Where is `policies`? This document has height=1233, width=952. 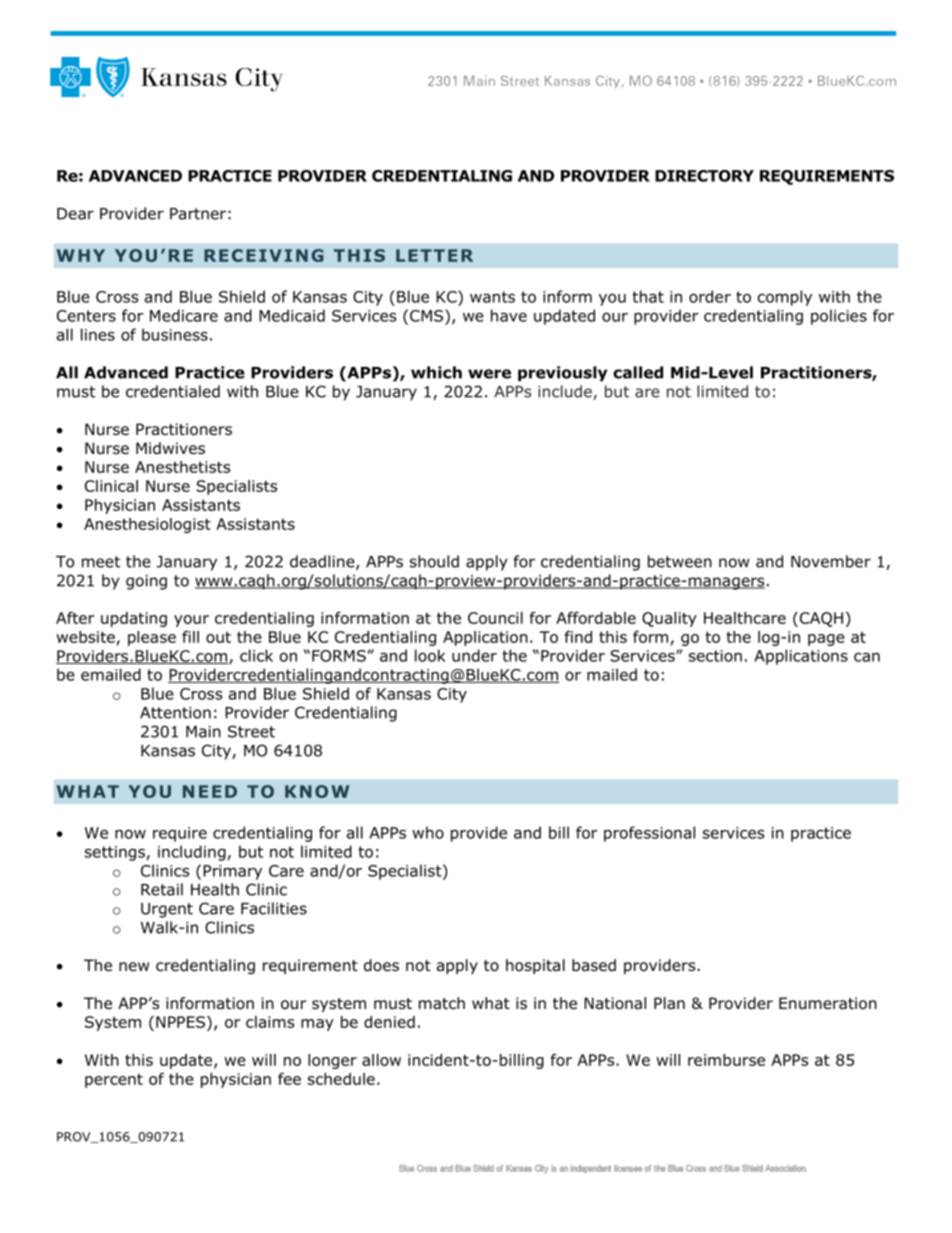
policies is located at coordinates (839, 317).
